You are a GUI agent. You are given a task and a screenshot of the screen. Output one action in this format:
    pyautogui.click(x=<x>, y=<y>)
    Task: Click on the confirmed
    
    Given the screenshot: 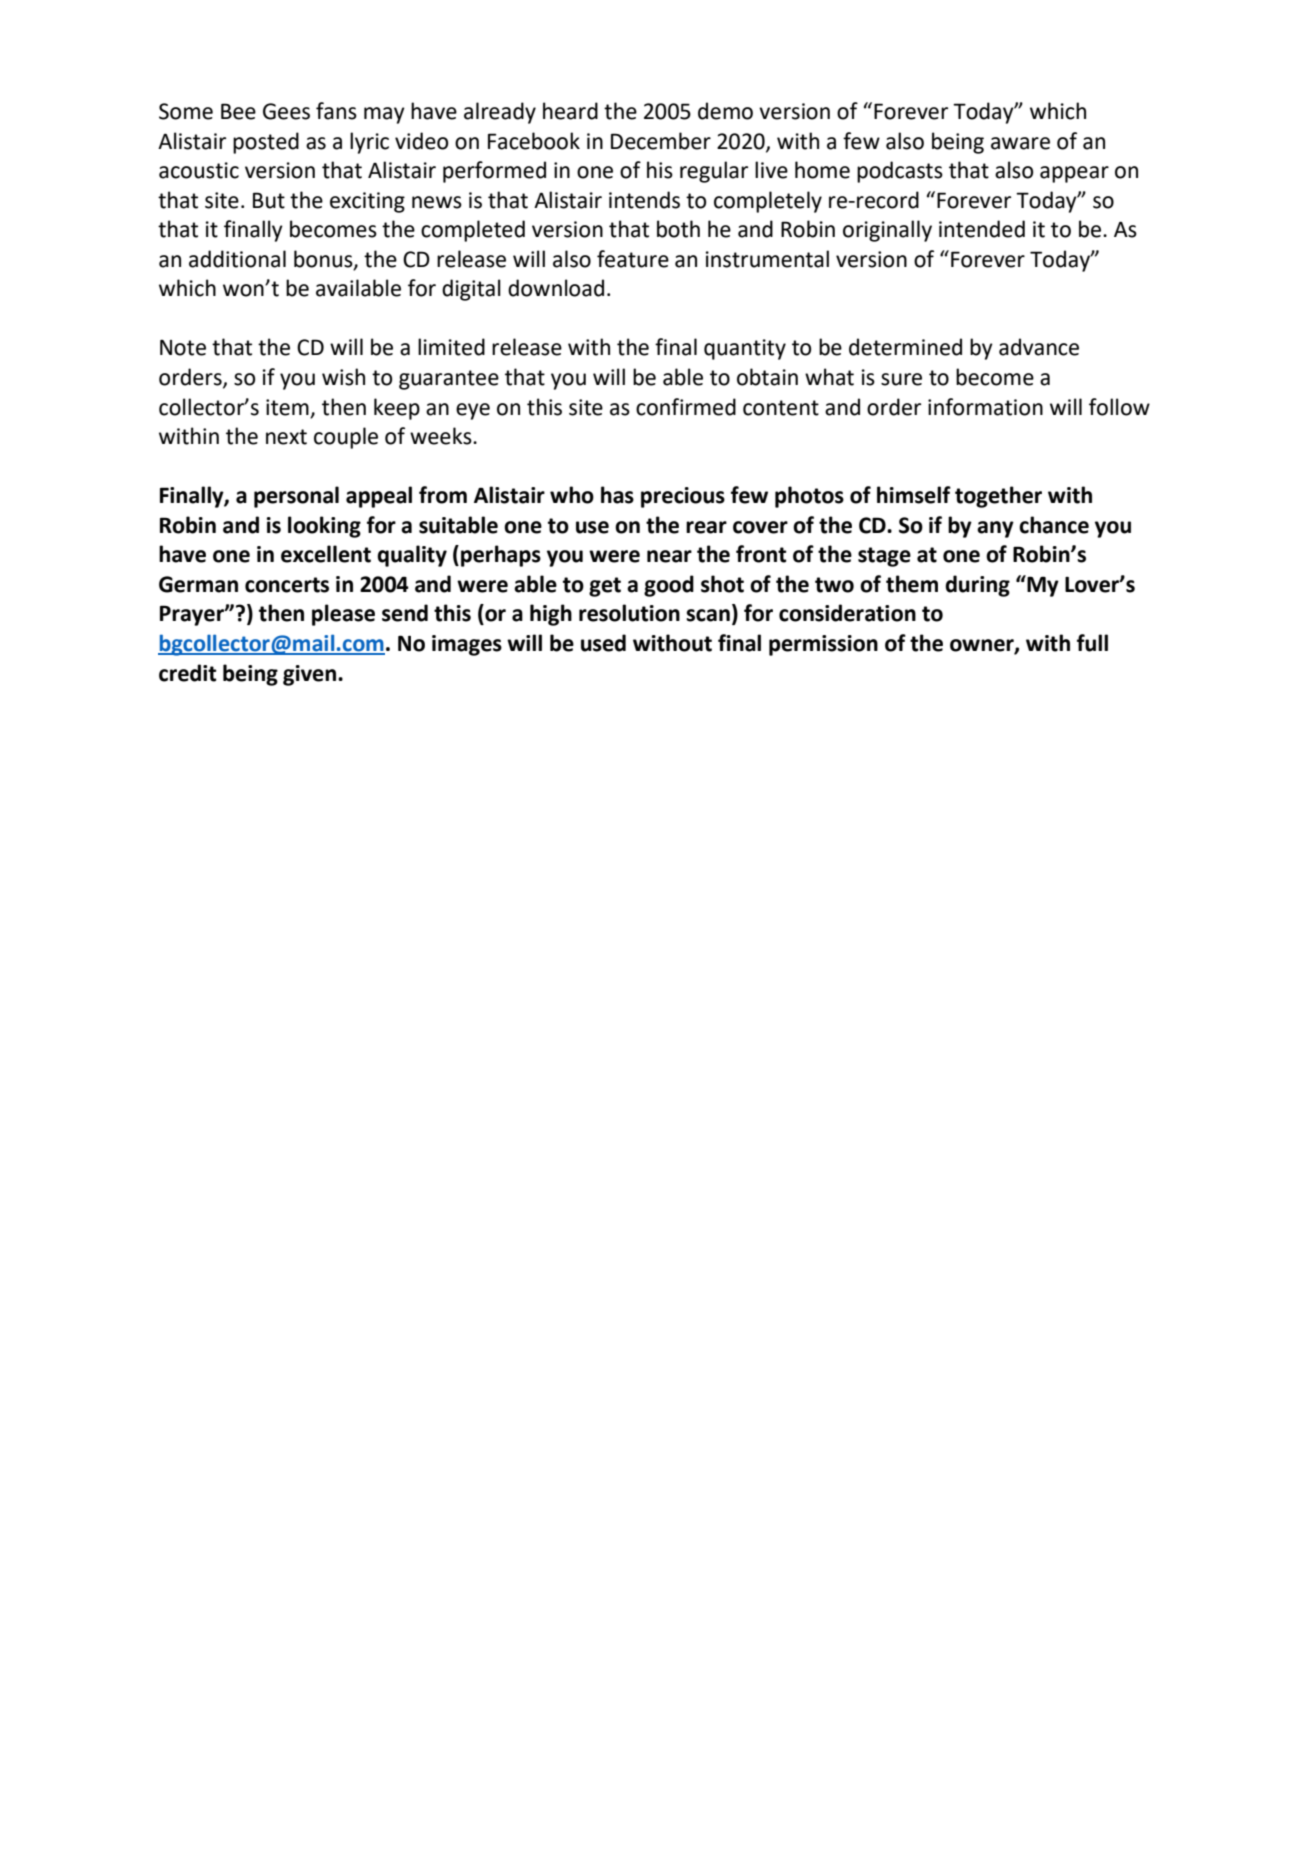 What is the action you would take?
    pyautogui.click(x=686, y=407)
